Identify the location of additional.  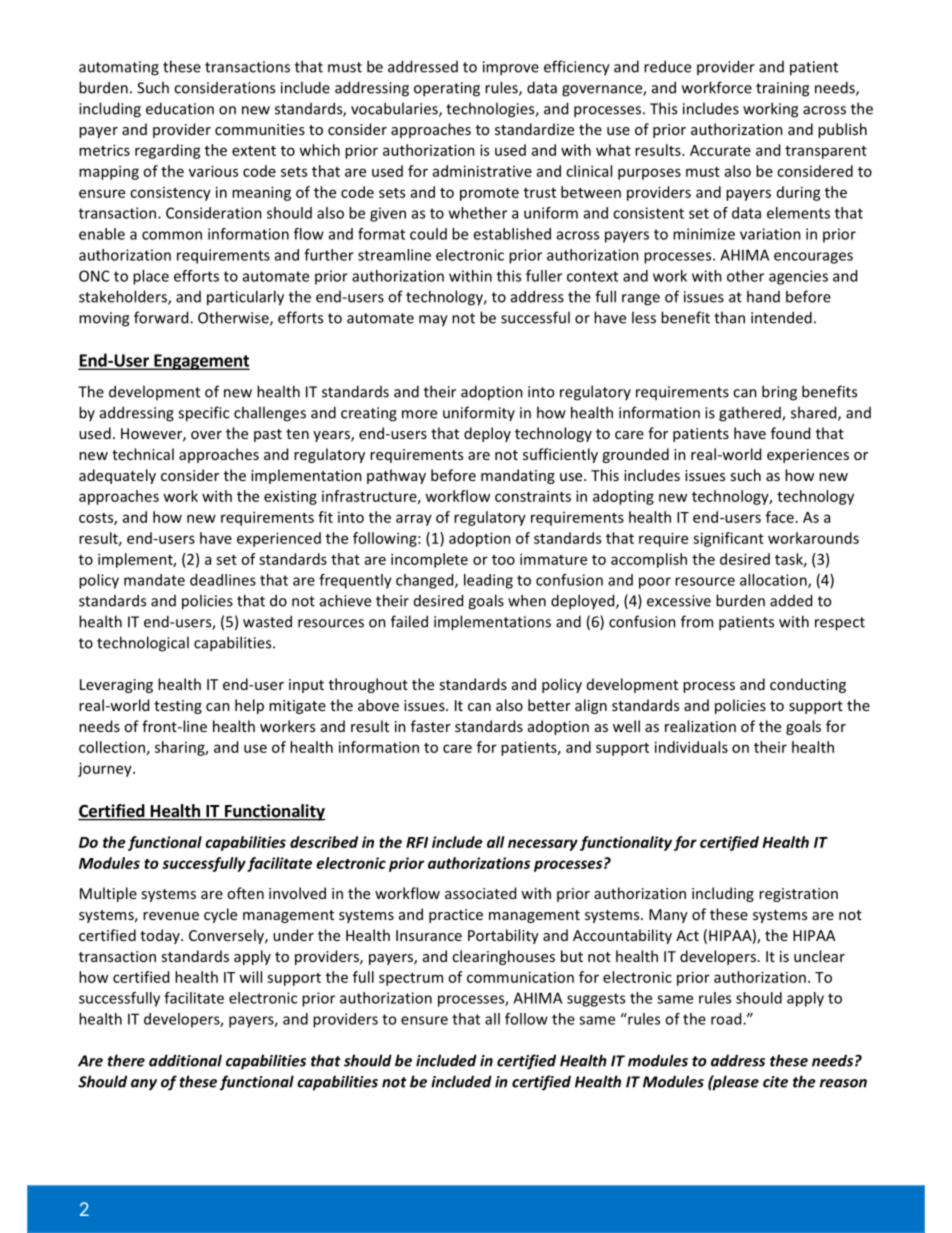
(185, 1060).
